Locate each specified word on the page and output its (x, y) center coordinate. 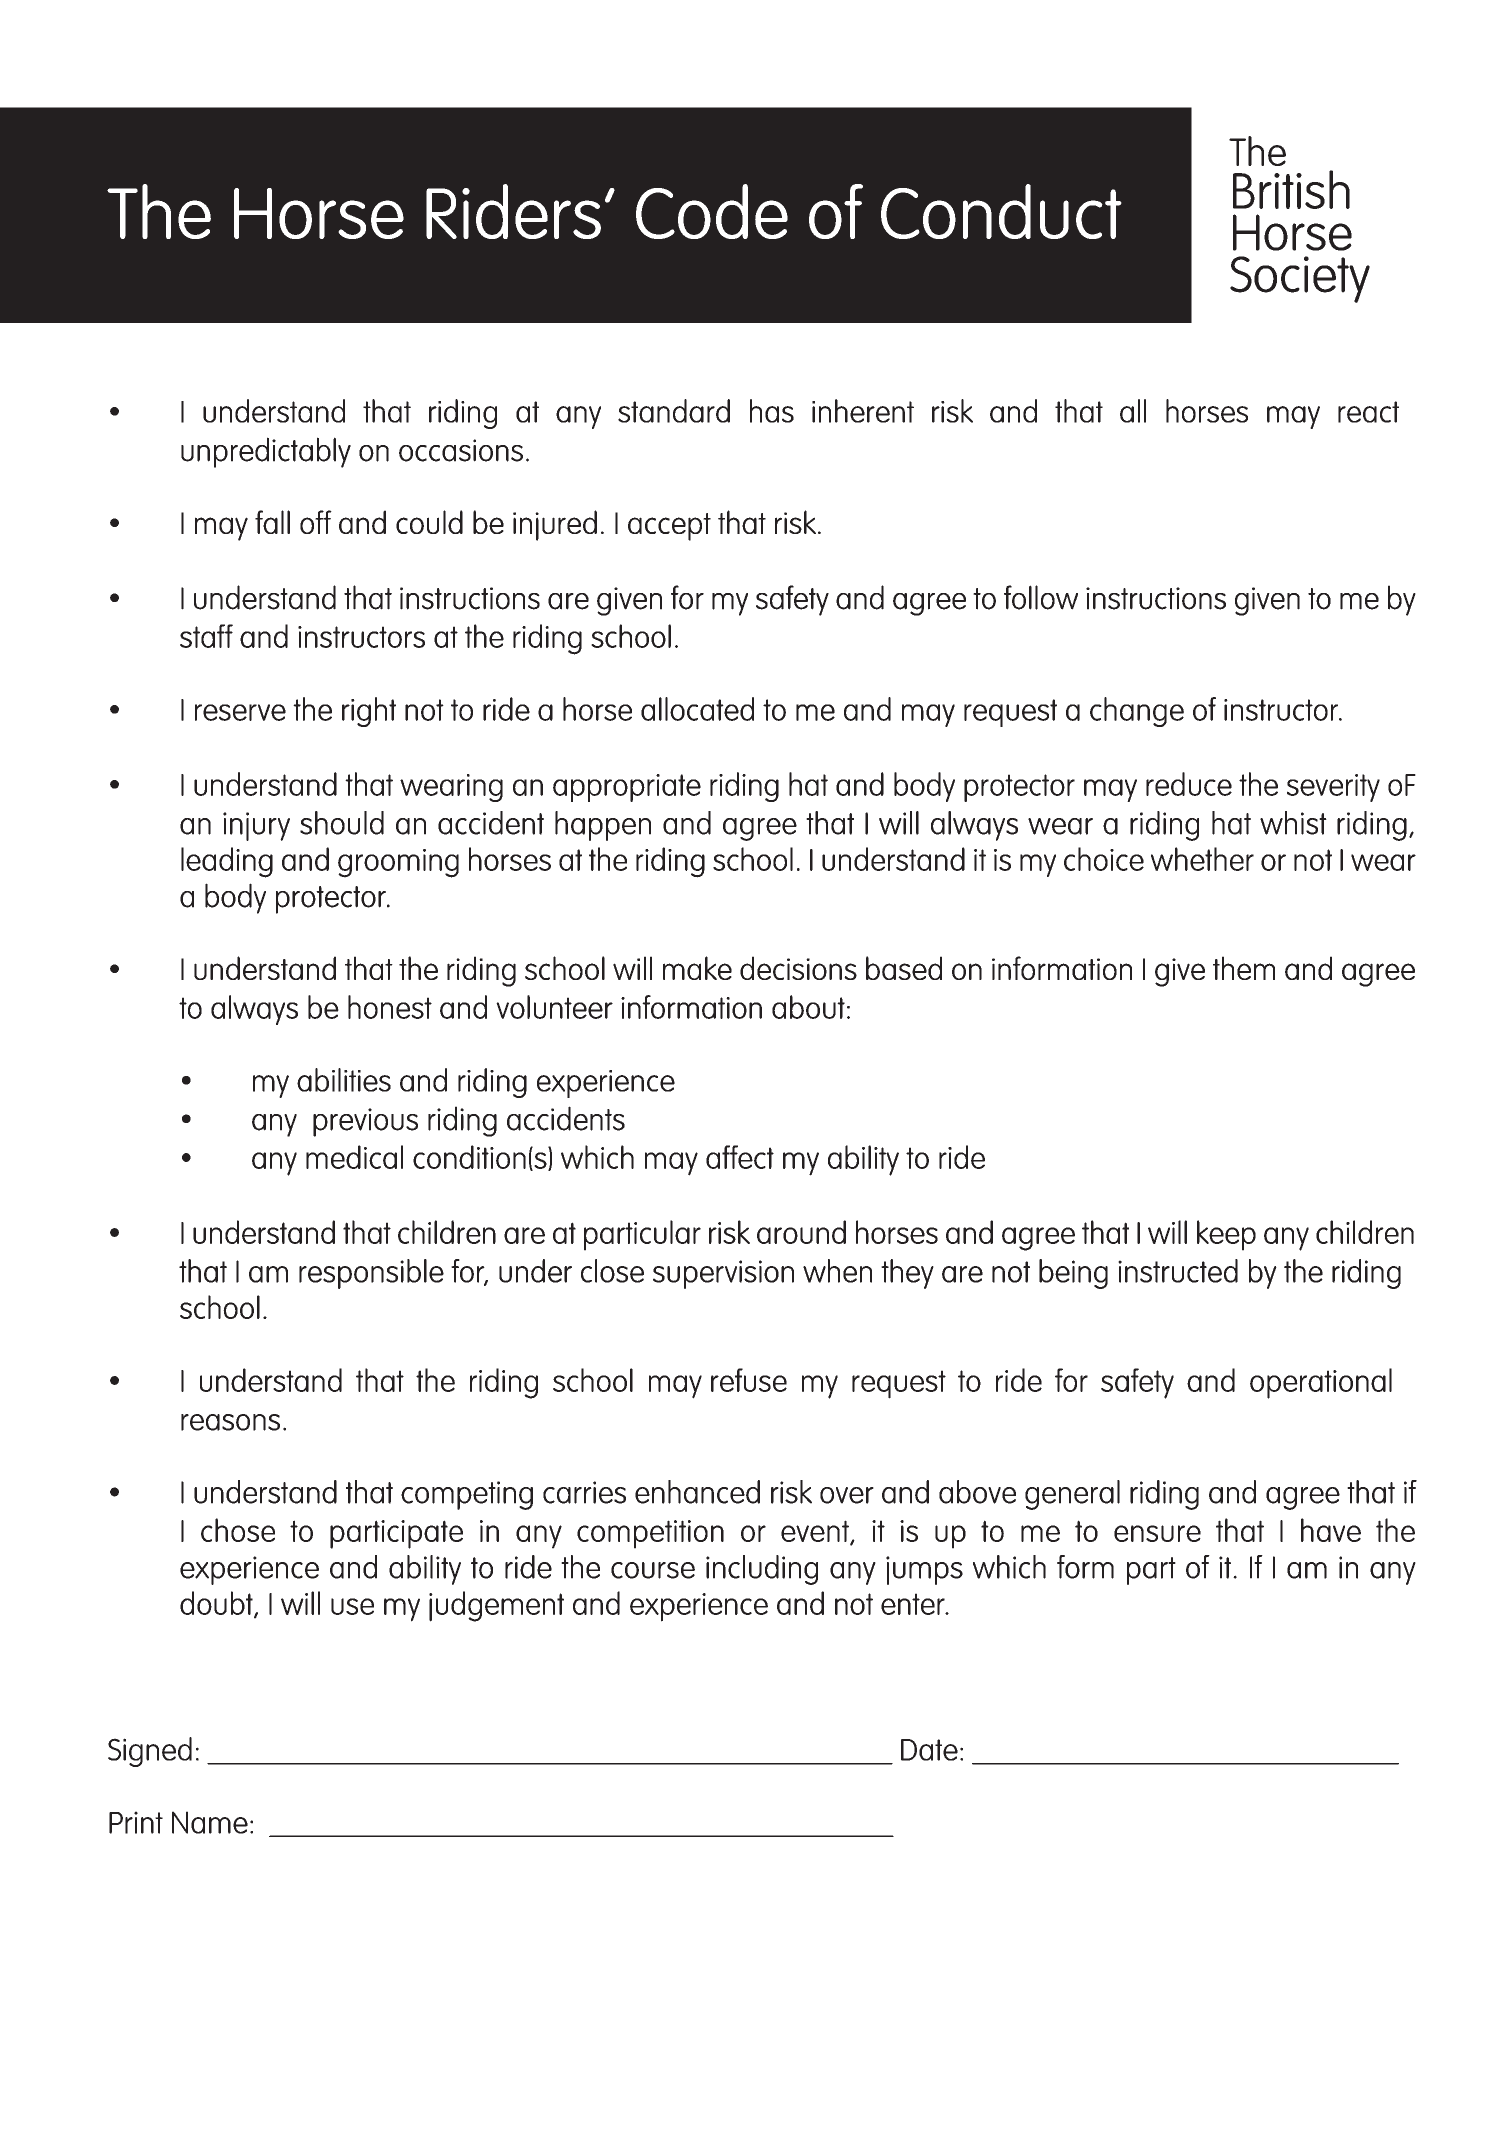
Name (210, 1822)
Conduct (1001, 211)
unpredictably (266, 452)
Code (712, 211)
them (1244, 968)
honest (390, 1007)
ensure (1157, 1533)
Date (929, 1750)
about (808, 1007)
